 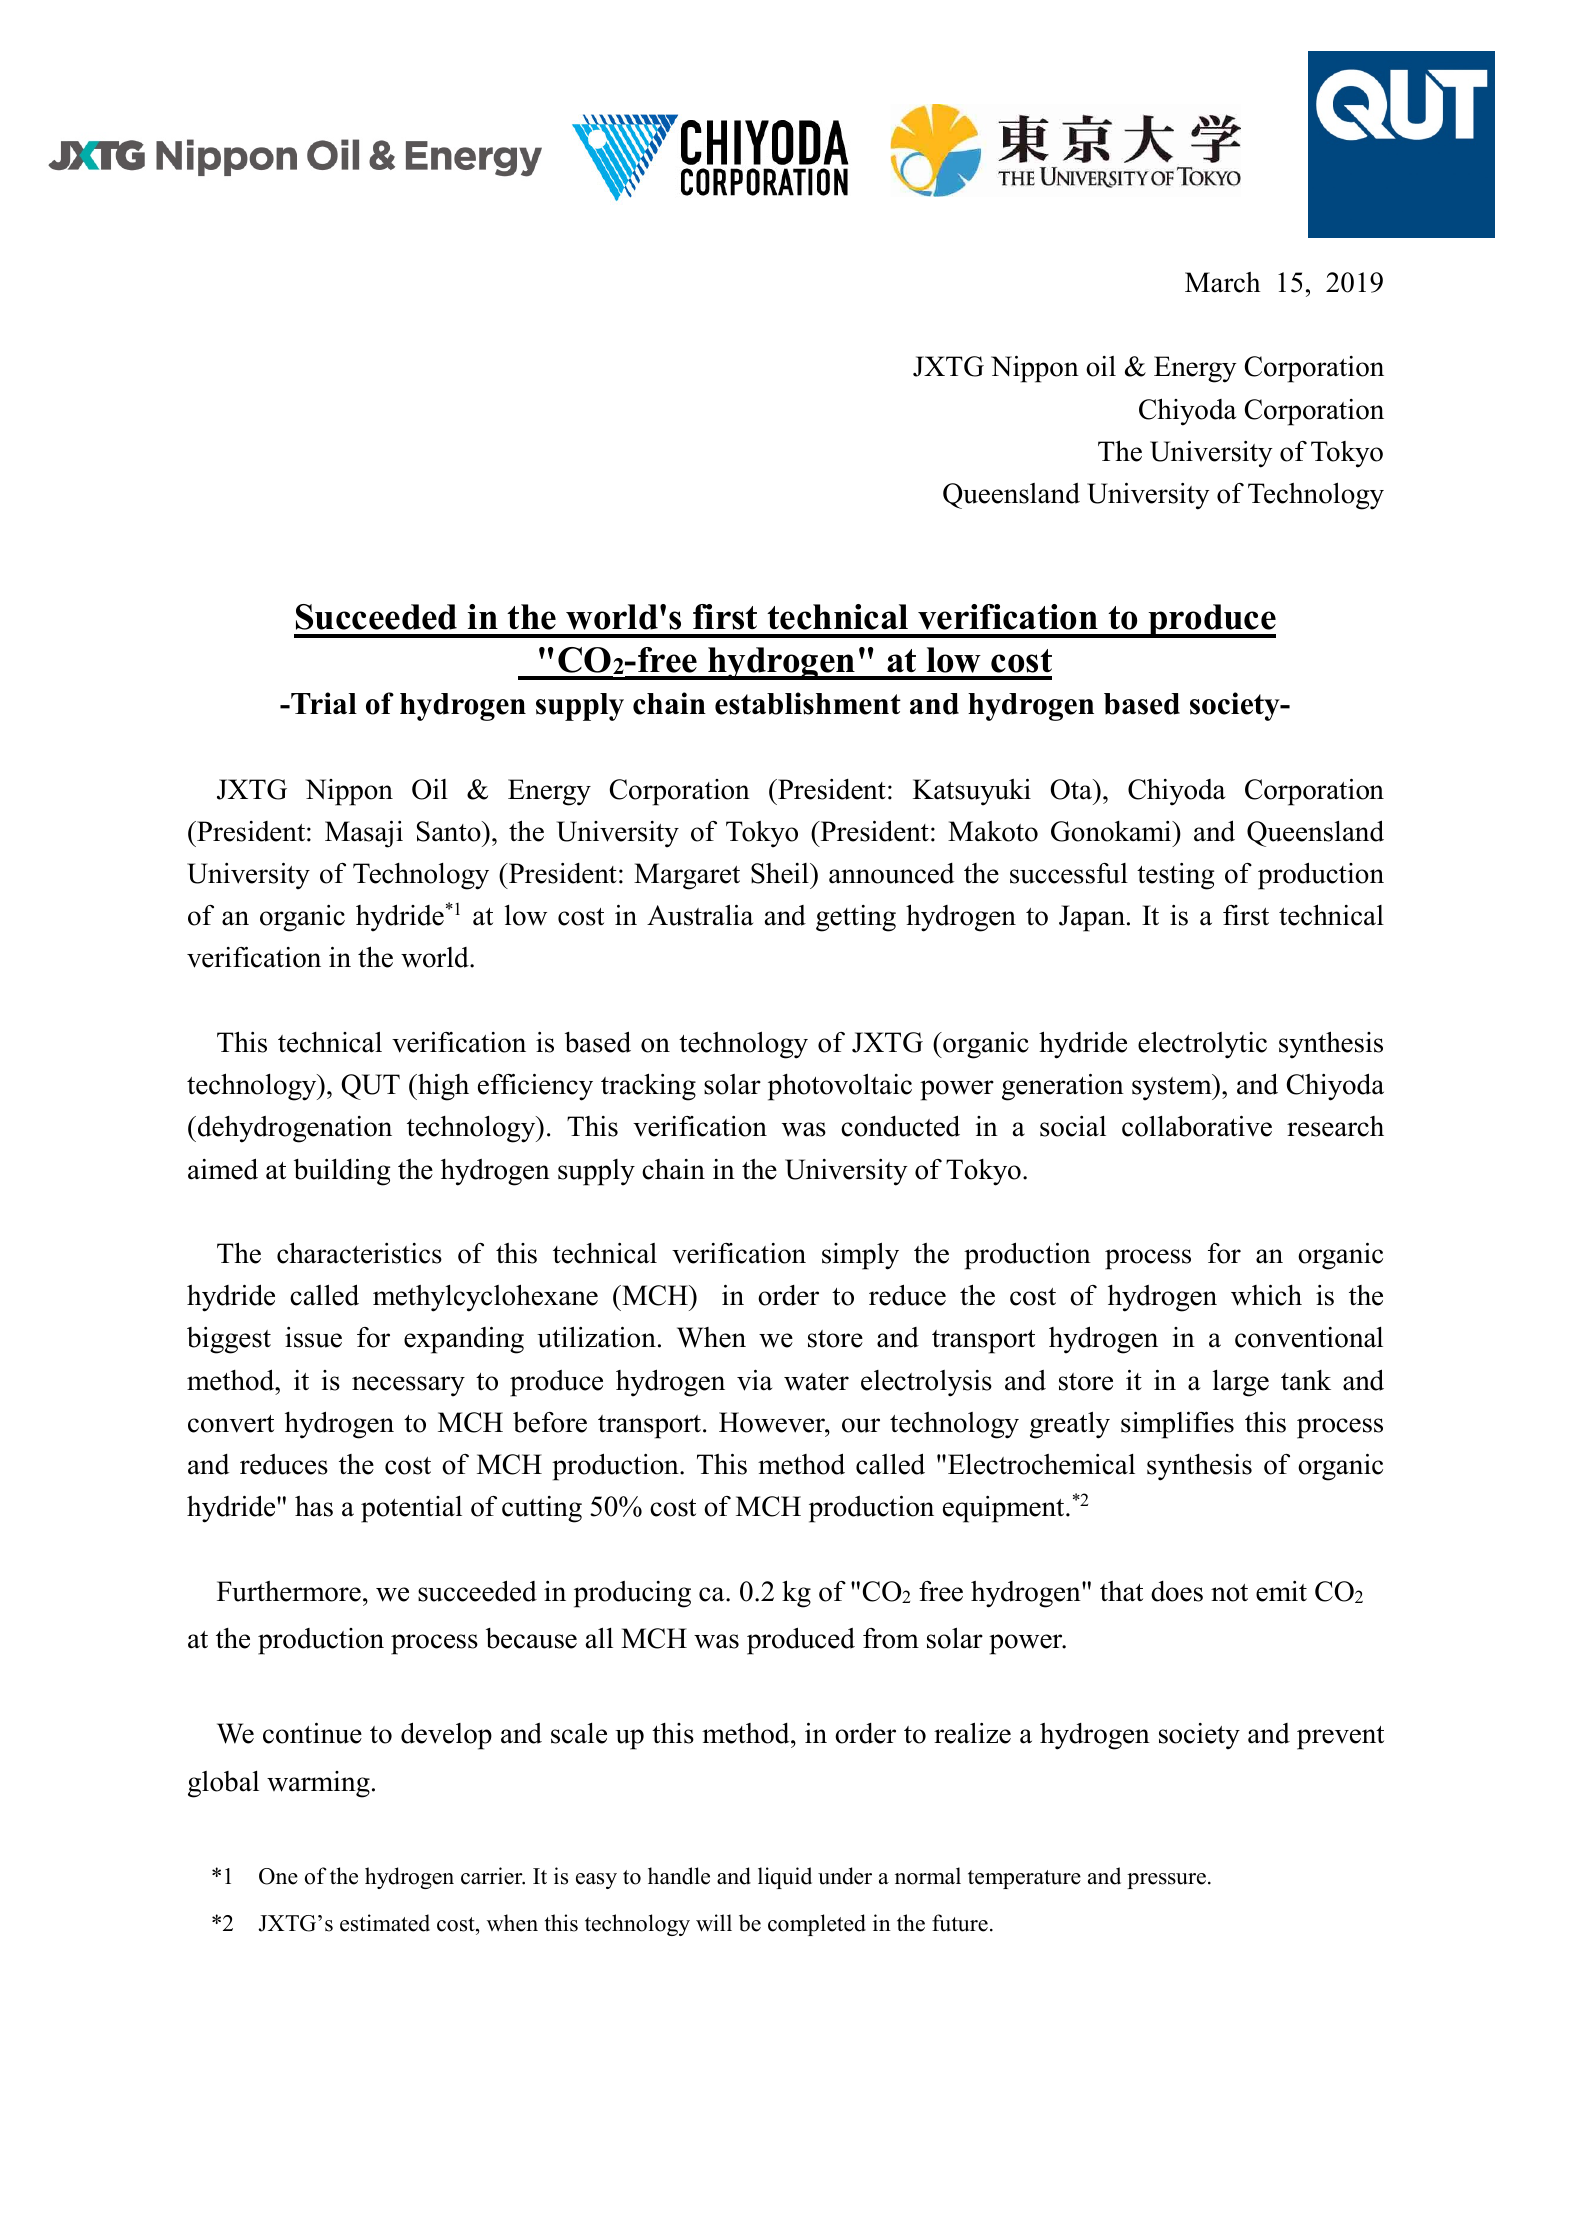 I want to click on estimated, so click(x=385, y=1923).
